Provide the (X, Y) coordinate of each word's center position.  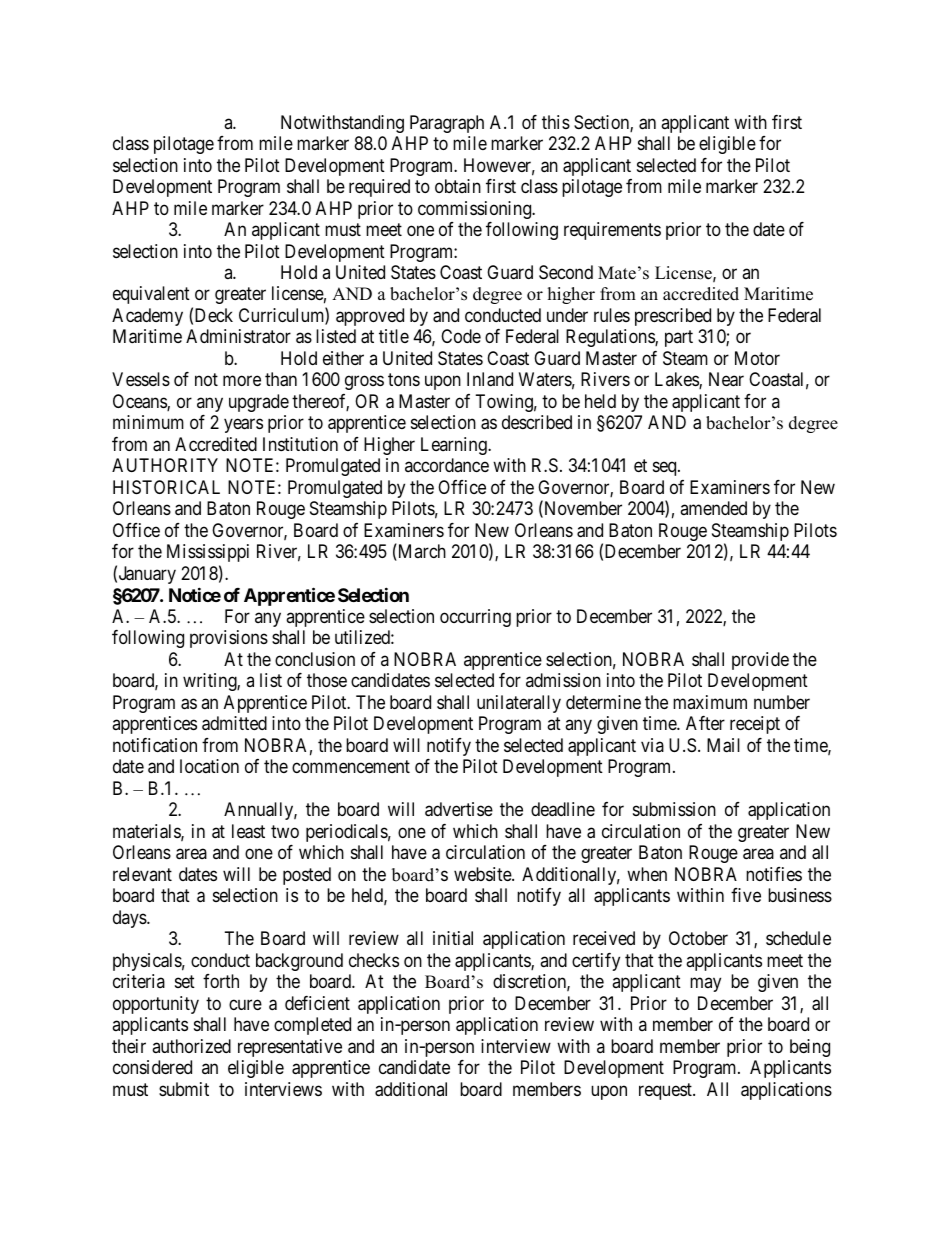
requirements (612, 231)
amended (713, 508)
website (483, 874)
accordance (447, 465)
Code (461, 336)
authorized (191, 1046)
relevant (142, 874)
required (379, 188)
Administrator (238, 336)
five (746, 895)
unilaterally (519, 704)
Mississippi (208, 553)
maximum (710, 702)
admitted (234, 723)
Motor (757, 358)
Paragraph (447, 124)
